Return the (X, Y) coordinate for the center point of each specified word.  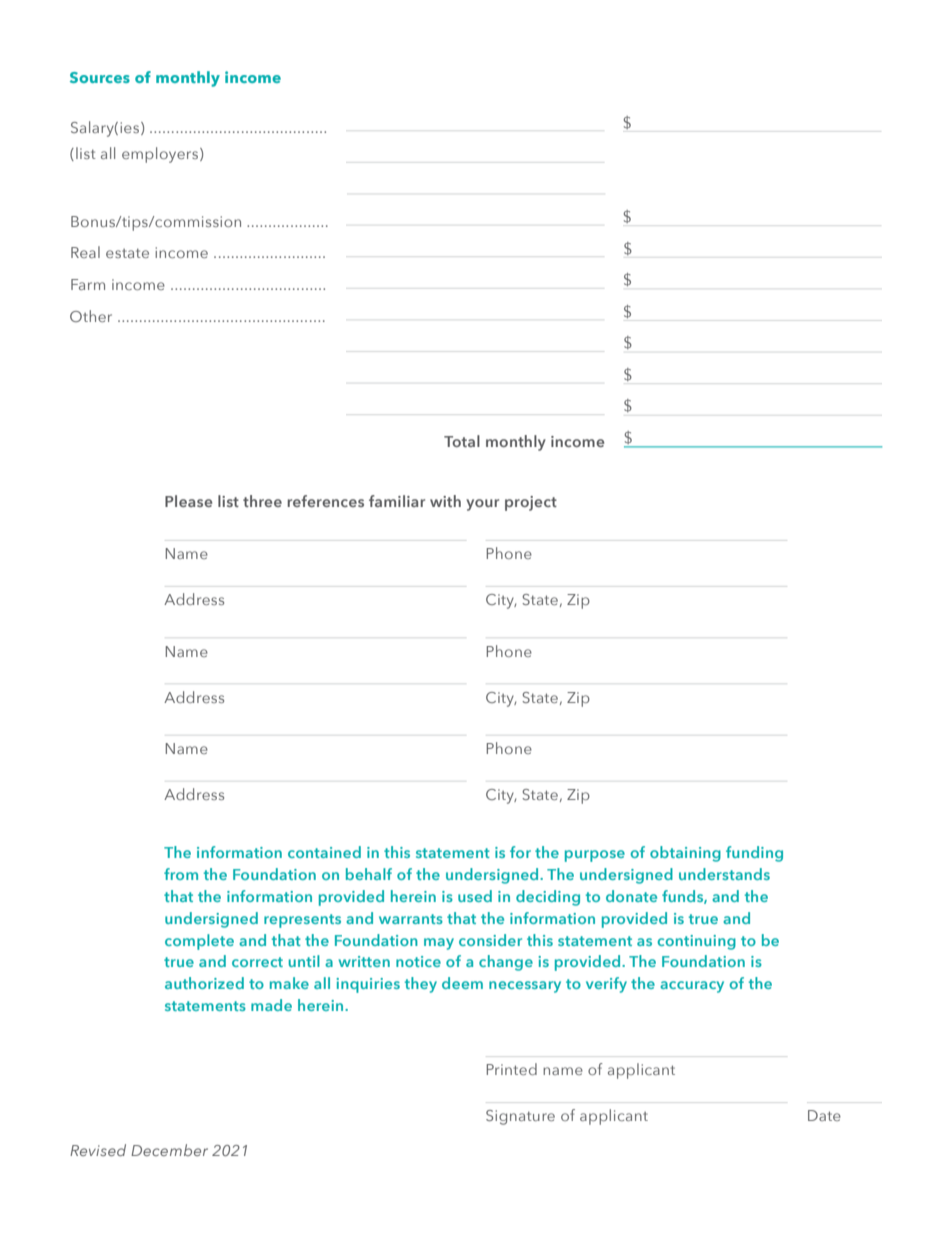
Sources (100, 77)
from (181, 874)
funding (754, 854)
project (531, 503)
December (169, 1150)
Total (462, 441)
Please (188, 501)
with (445, 501)
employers (161, 155)
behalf (369, 874)
